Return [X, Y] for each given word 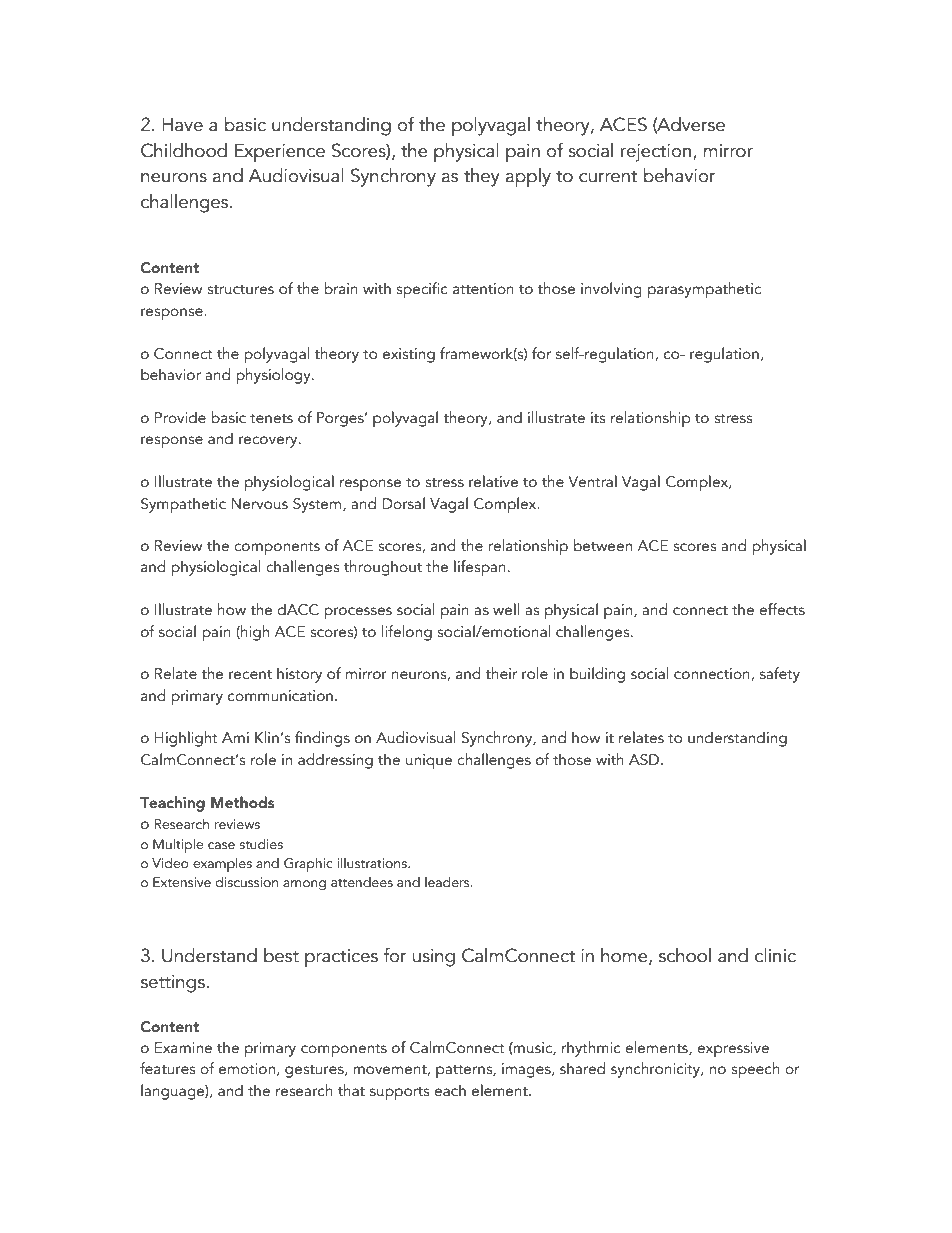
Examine [183, 1048]
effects [782, 609]
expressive [733, 1050]
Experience [280, 153]
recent [250, 675]
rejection [656, 153]
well [506, 609]
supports [399, 1094]
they [482, 177]
